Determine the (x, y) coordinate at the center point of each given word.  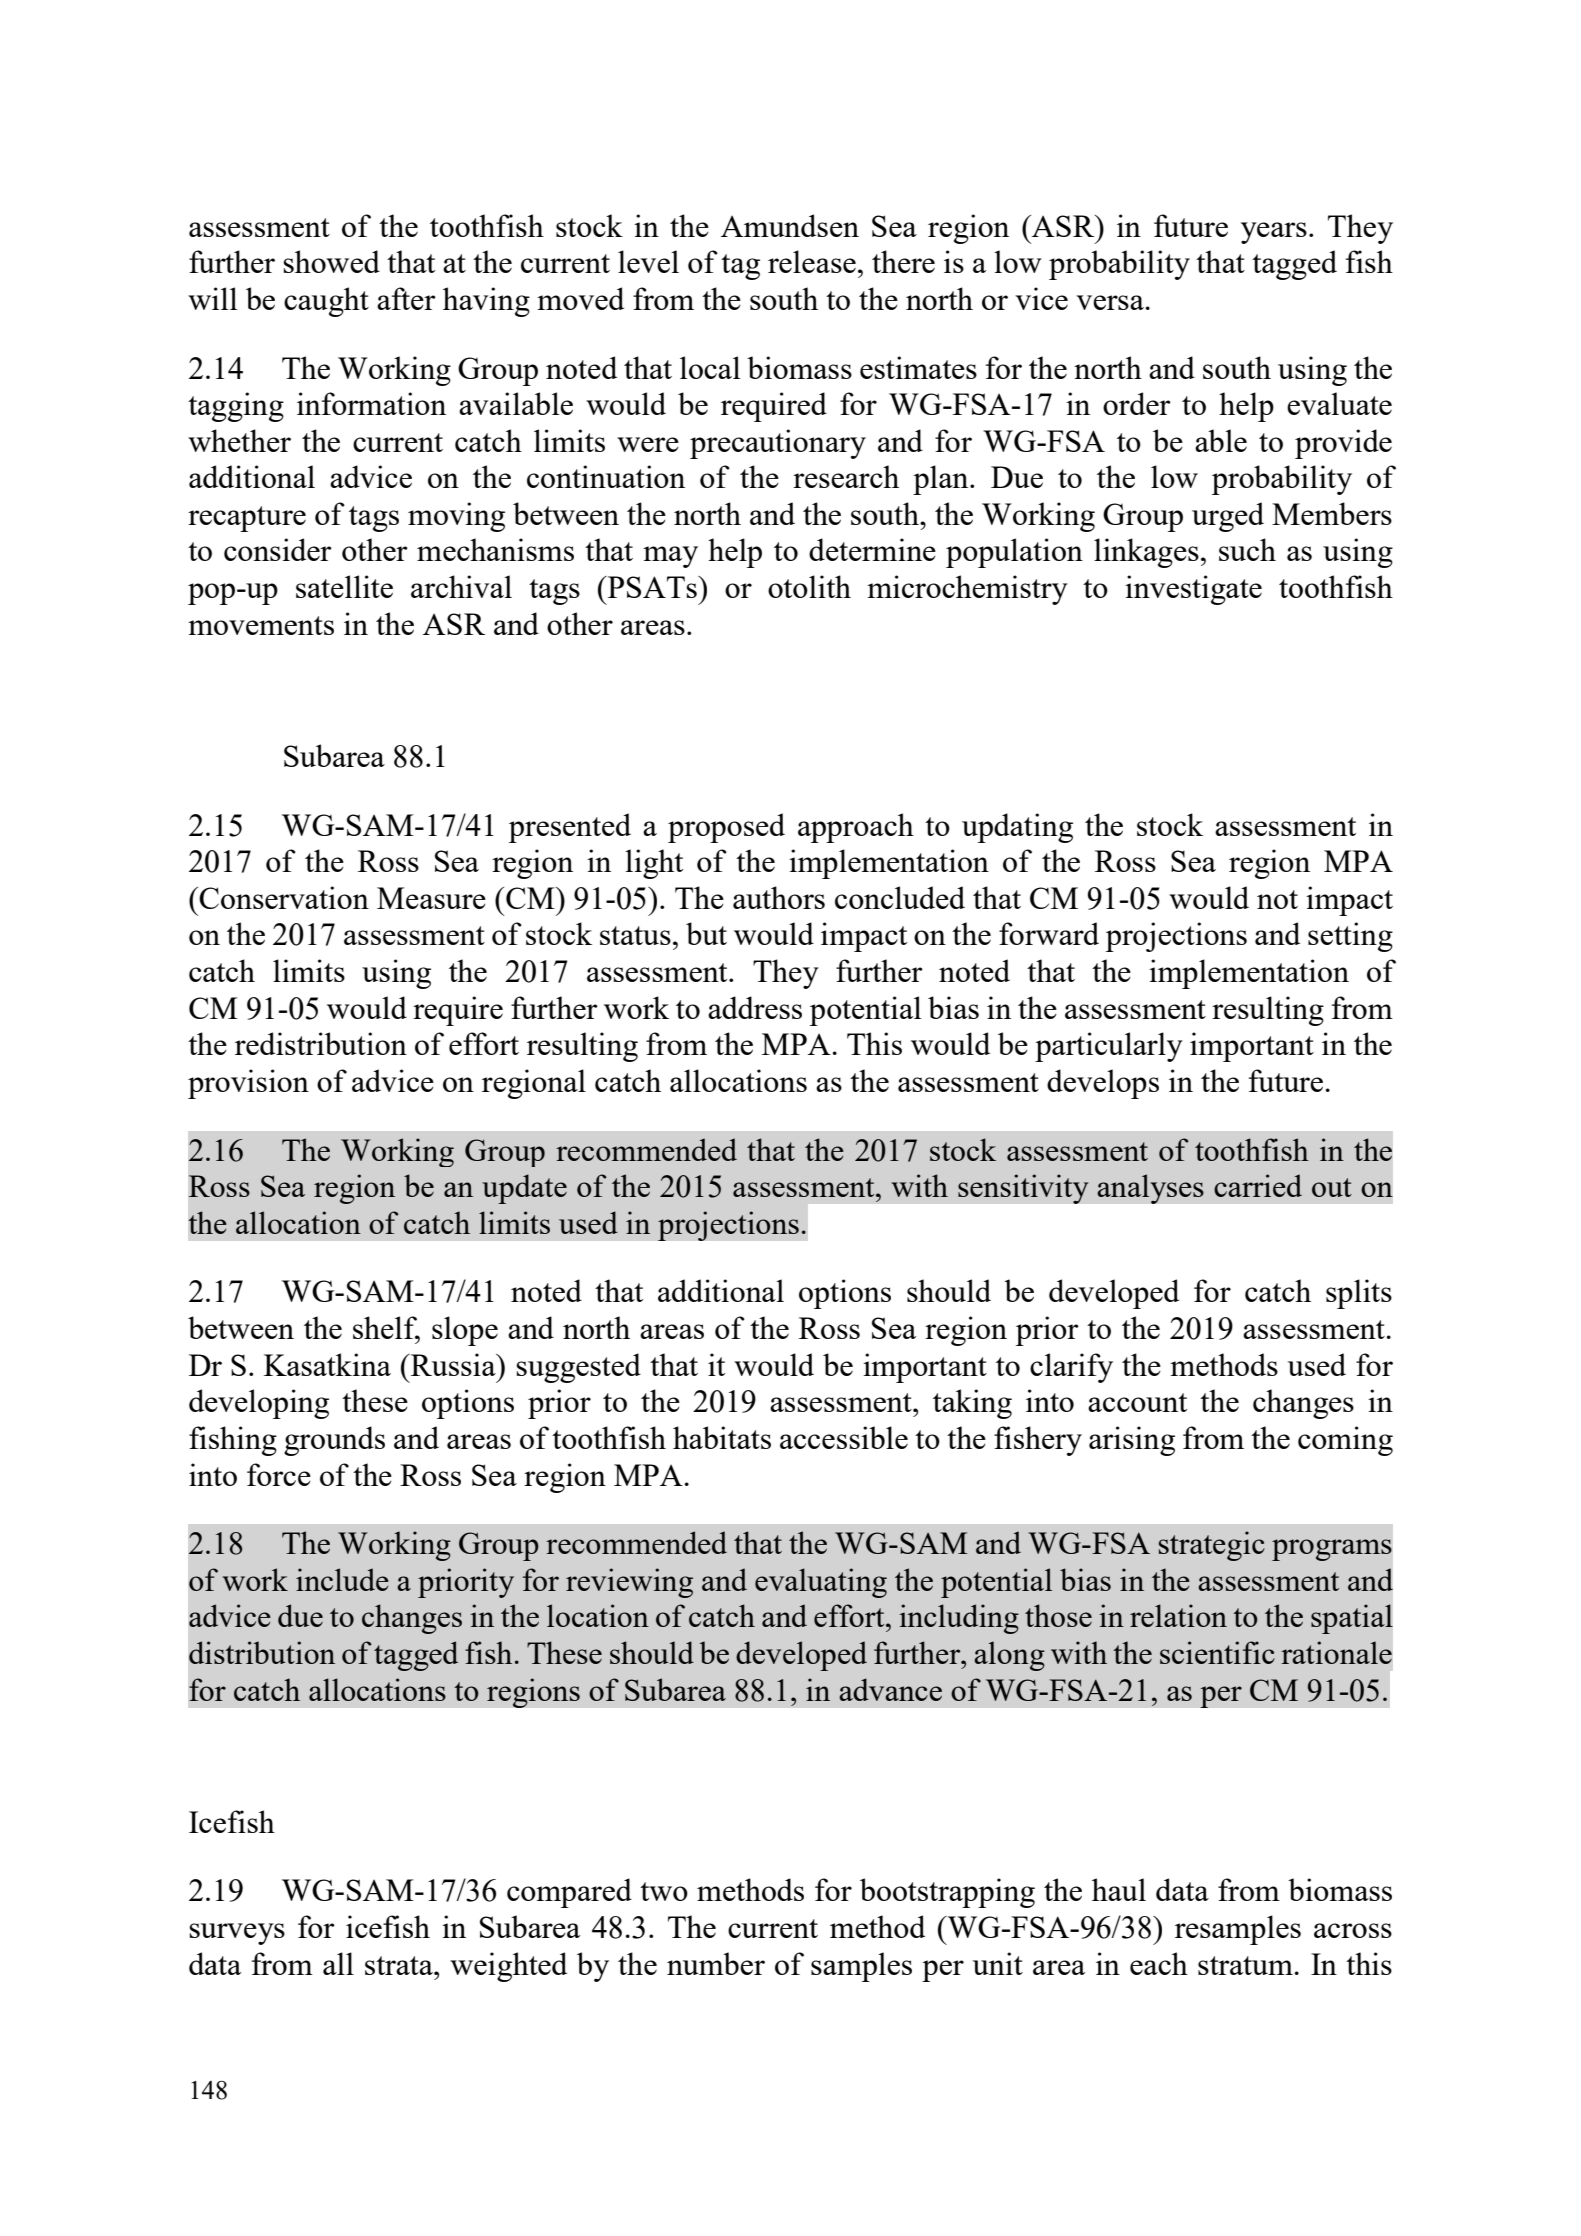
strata (400, 1965)
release (812, 261)
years (1274, 233)
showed (331, 261)
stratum (1245, 1965)
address (755, 1007)
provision (248, 1084)
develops (1103, 1084)
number (716, 1963)
